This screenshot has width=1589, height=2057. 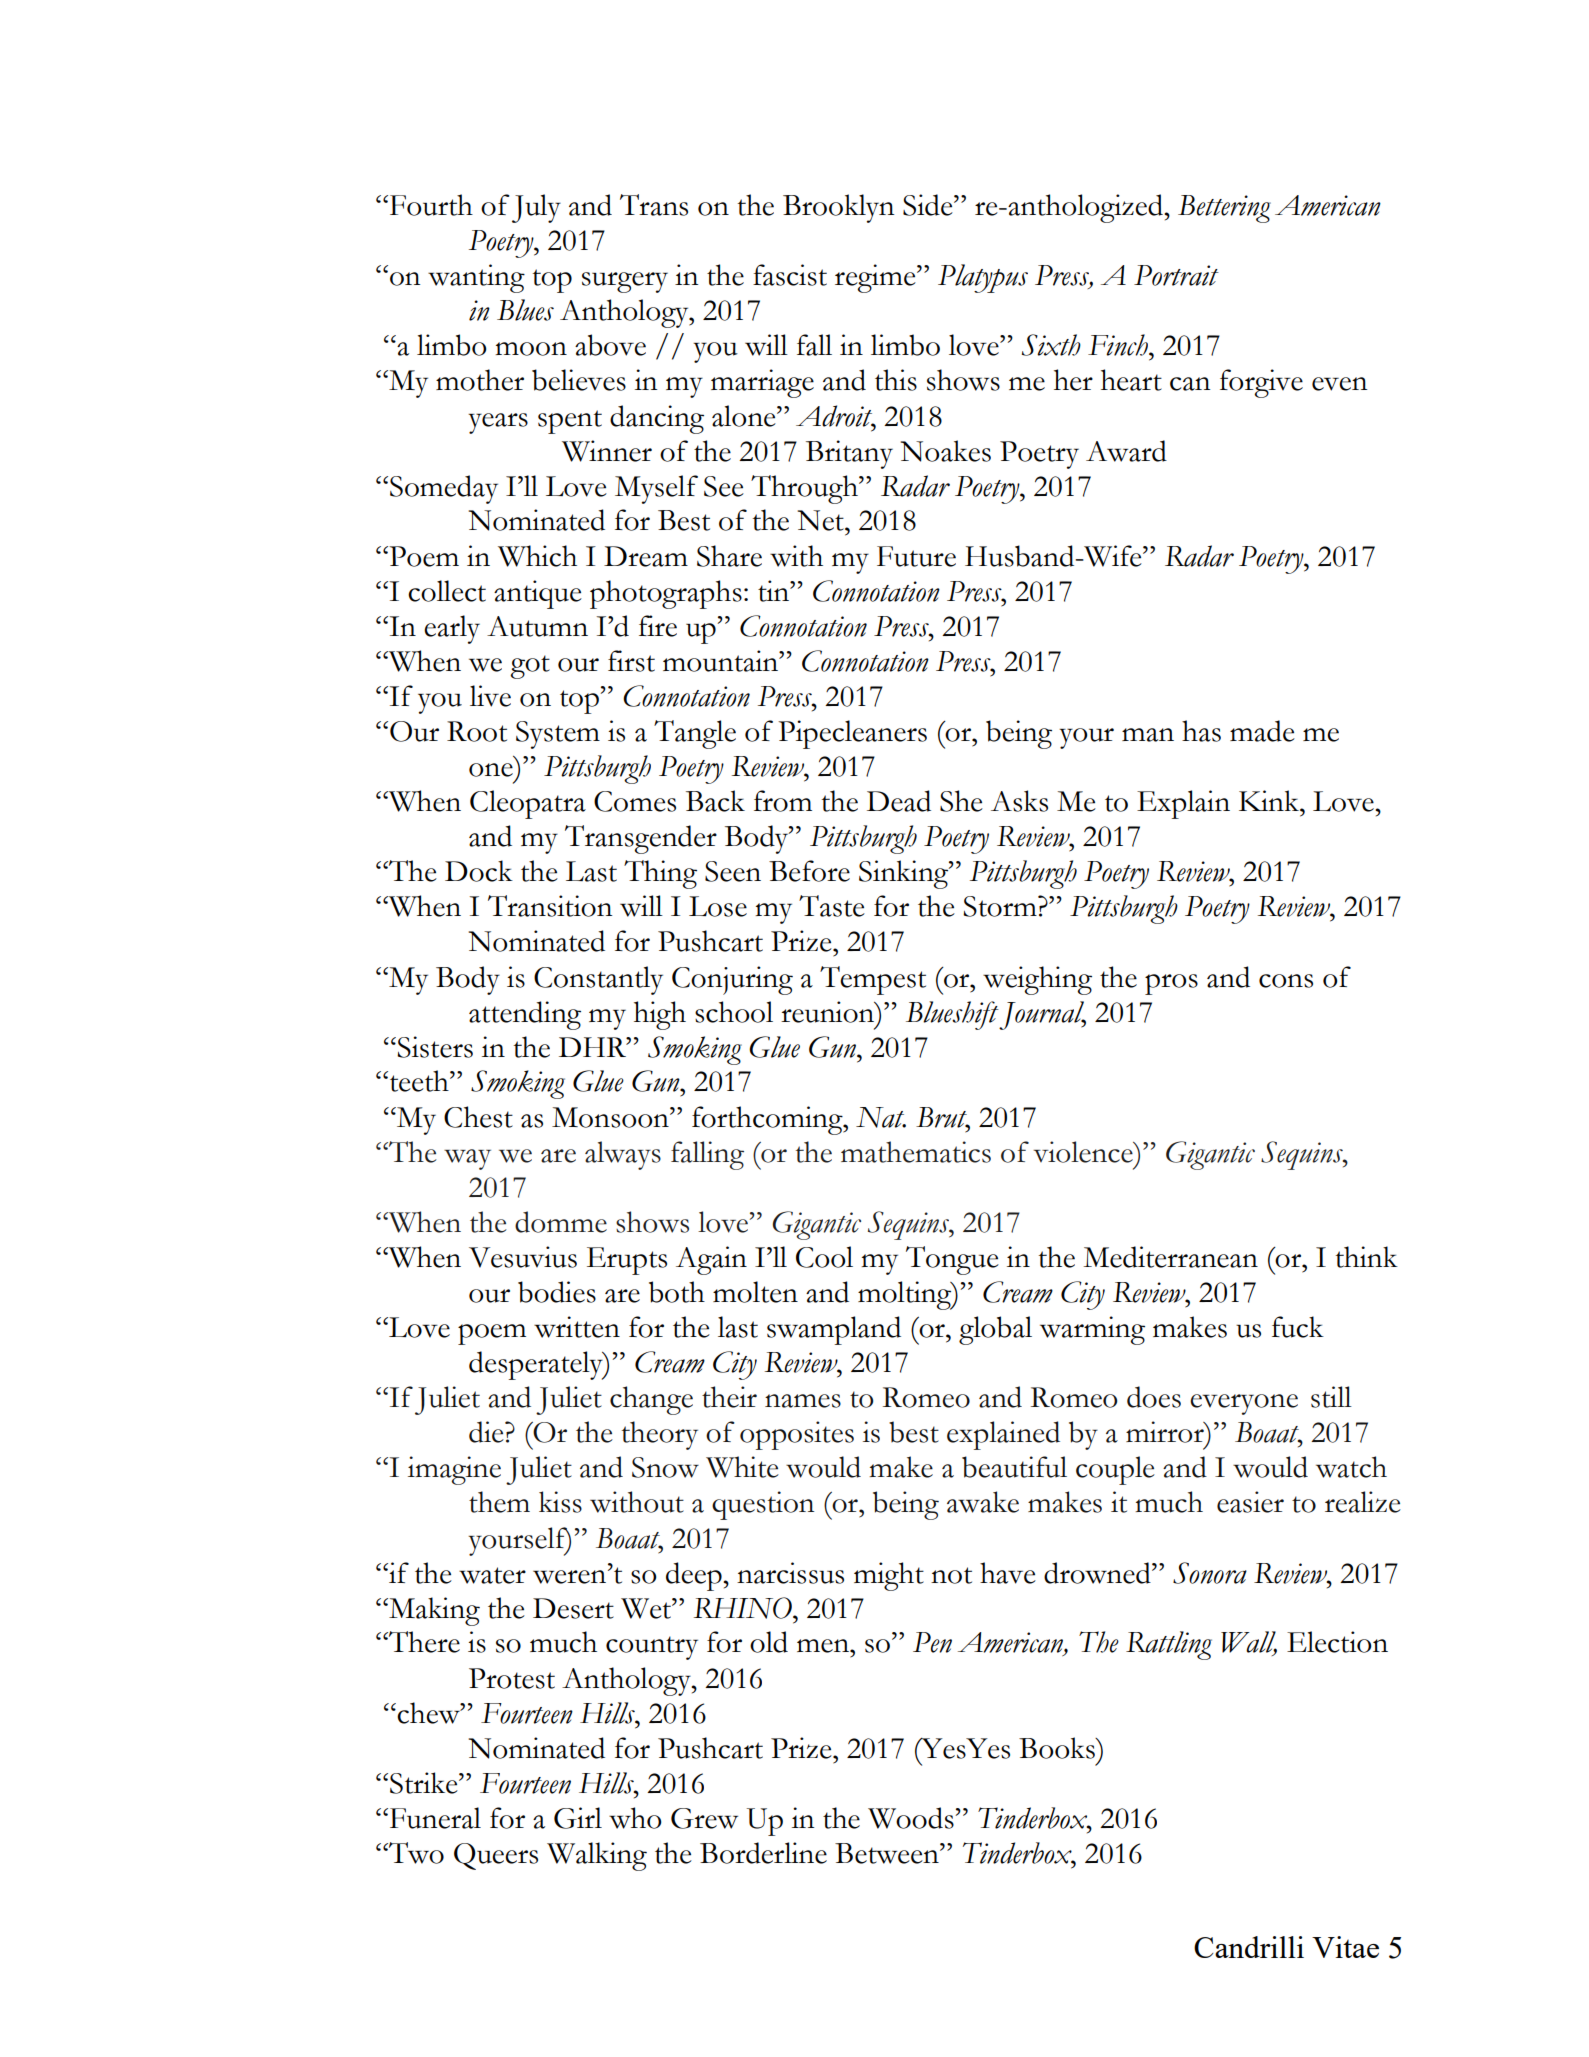 I want to click on Taste, so click(x=832, y=906).
